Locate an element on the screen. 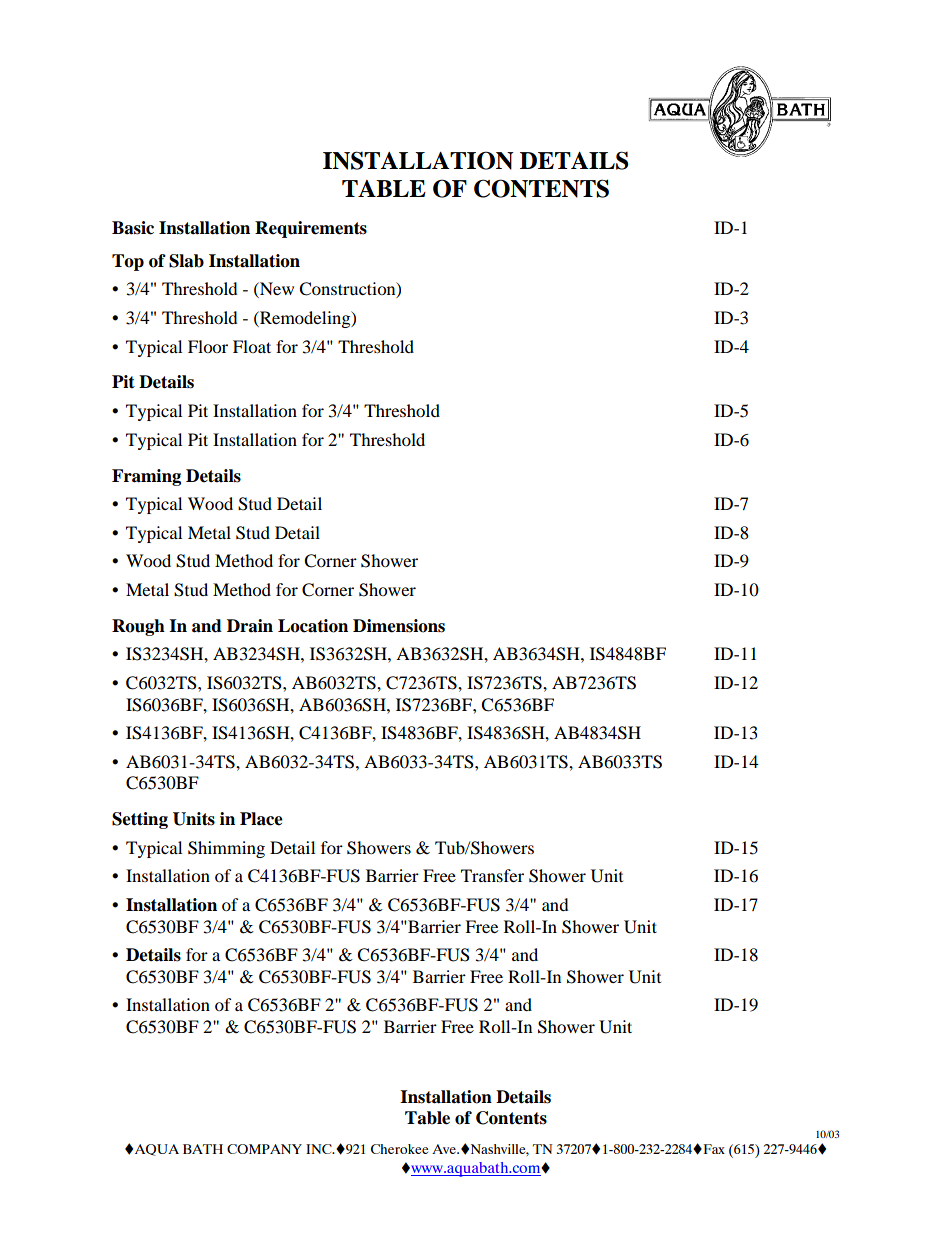 The height and width of the screenshot is (1233, 952). Rough is located at coordinates (138, 627).
